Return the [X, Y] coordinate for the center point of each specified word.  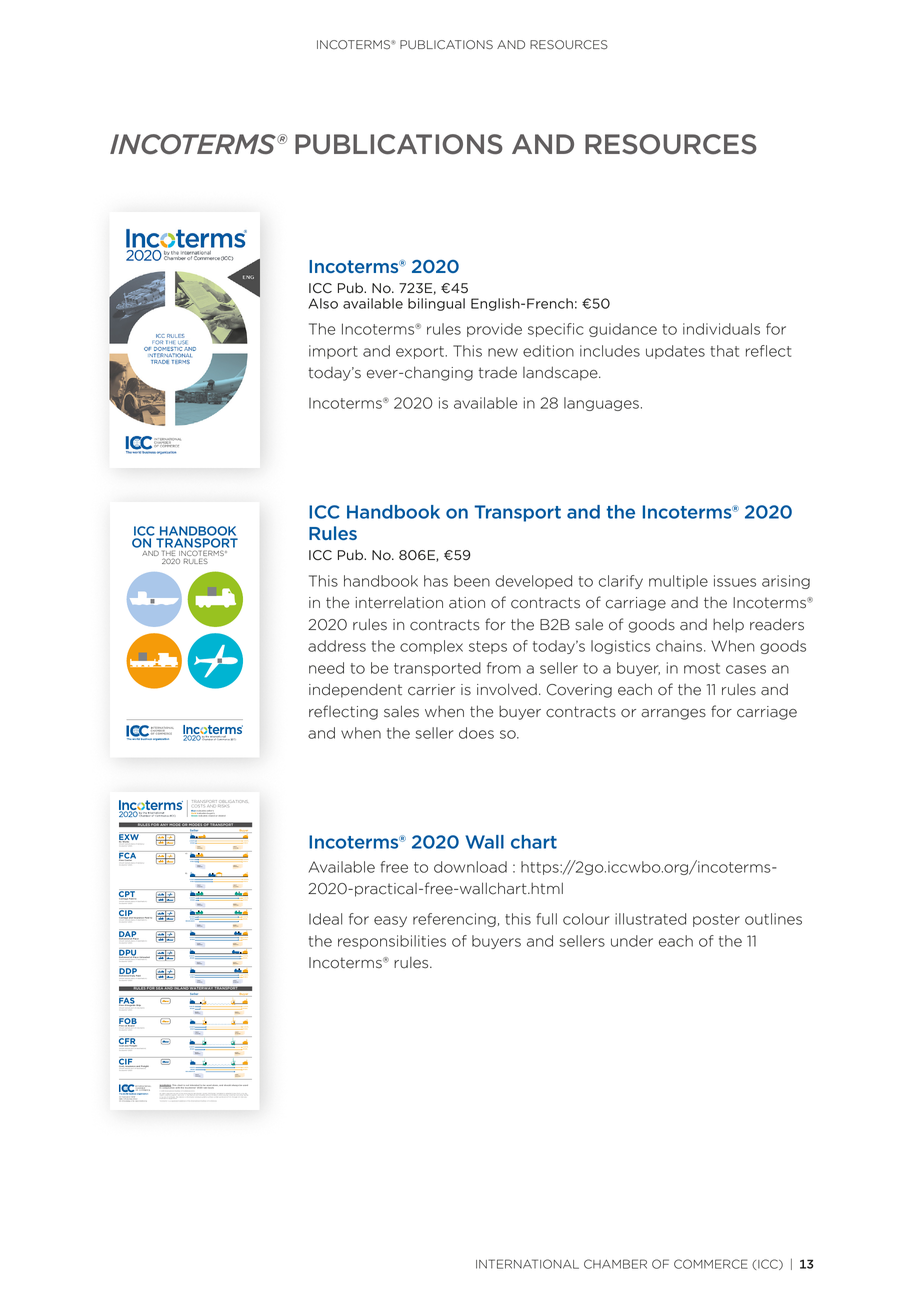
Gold [195, 813]
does [476, 733]
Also [323, 303]
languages [601, 404]
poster [716, 920]
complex [431, 647]
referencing [454, 920]
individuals [721, 329]
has [436, 581]
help [728, 625]
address [337, 646]
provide [494, 330]
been [472, 581]
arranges [673, 714]
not [187, 1086]
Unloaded [144, 958]
